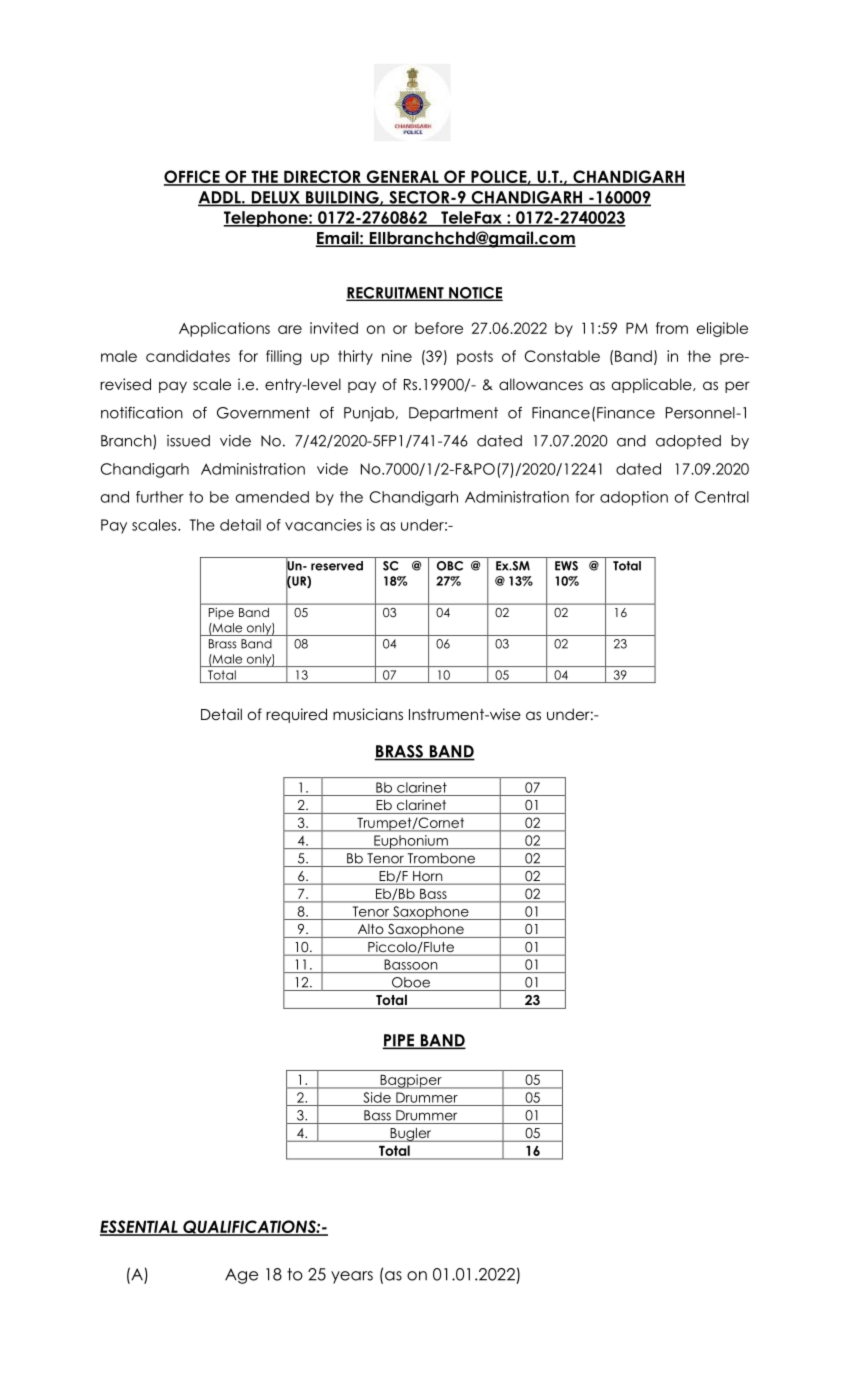 This screenshot has height=1400, width=849. Describe the element at coordinates (241, 1276) in the screenshot. I see `Age` at that location.
